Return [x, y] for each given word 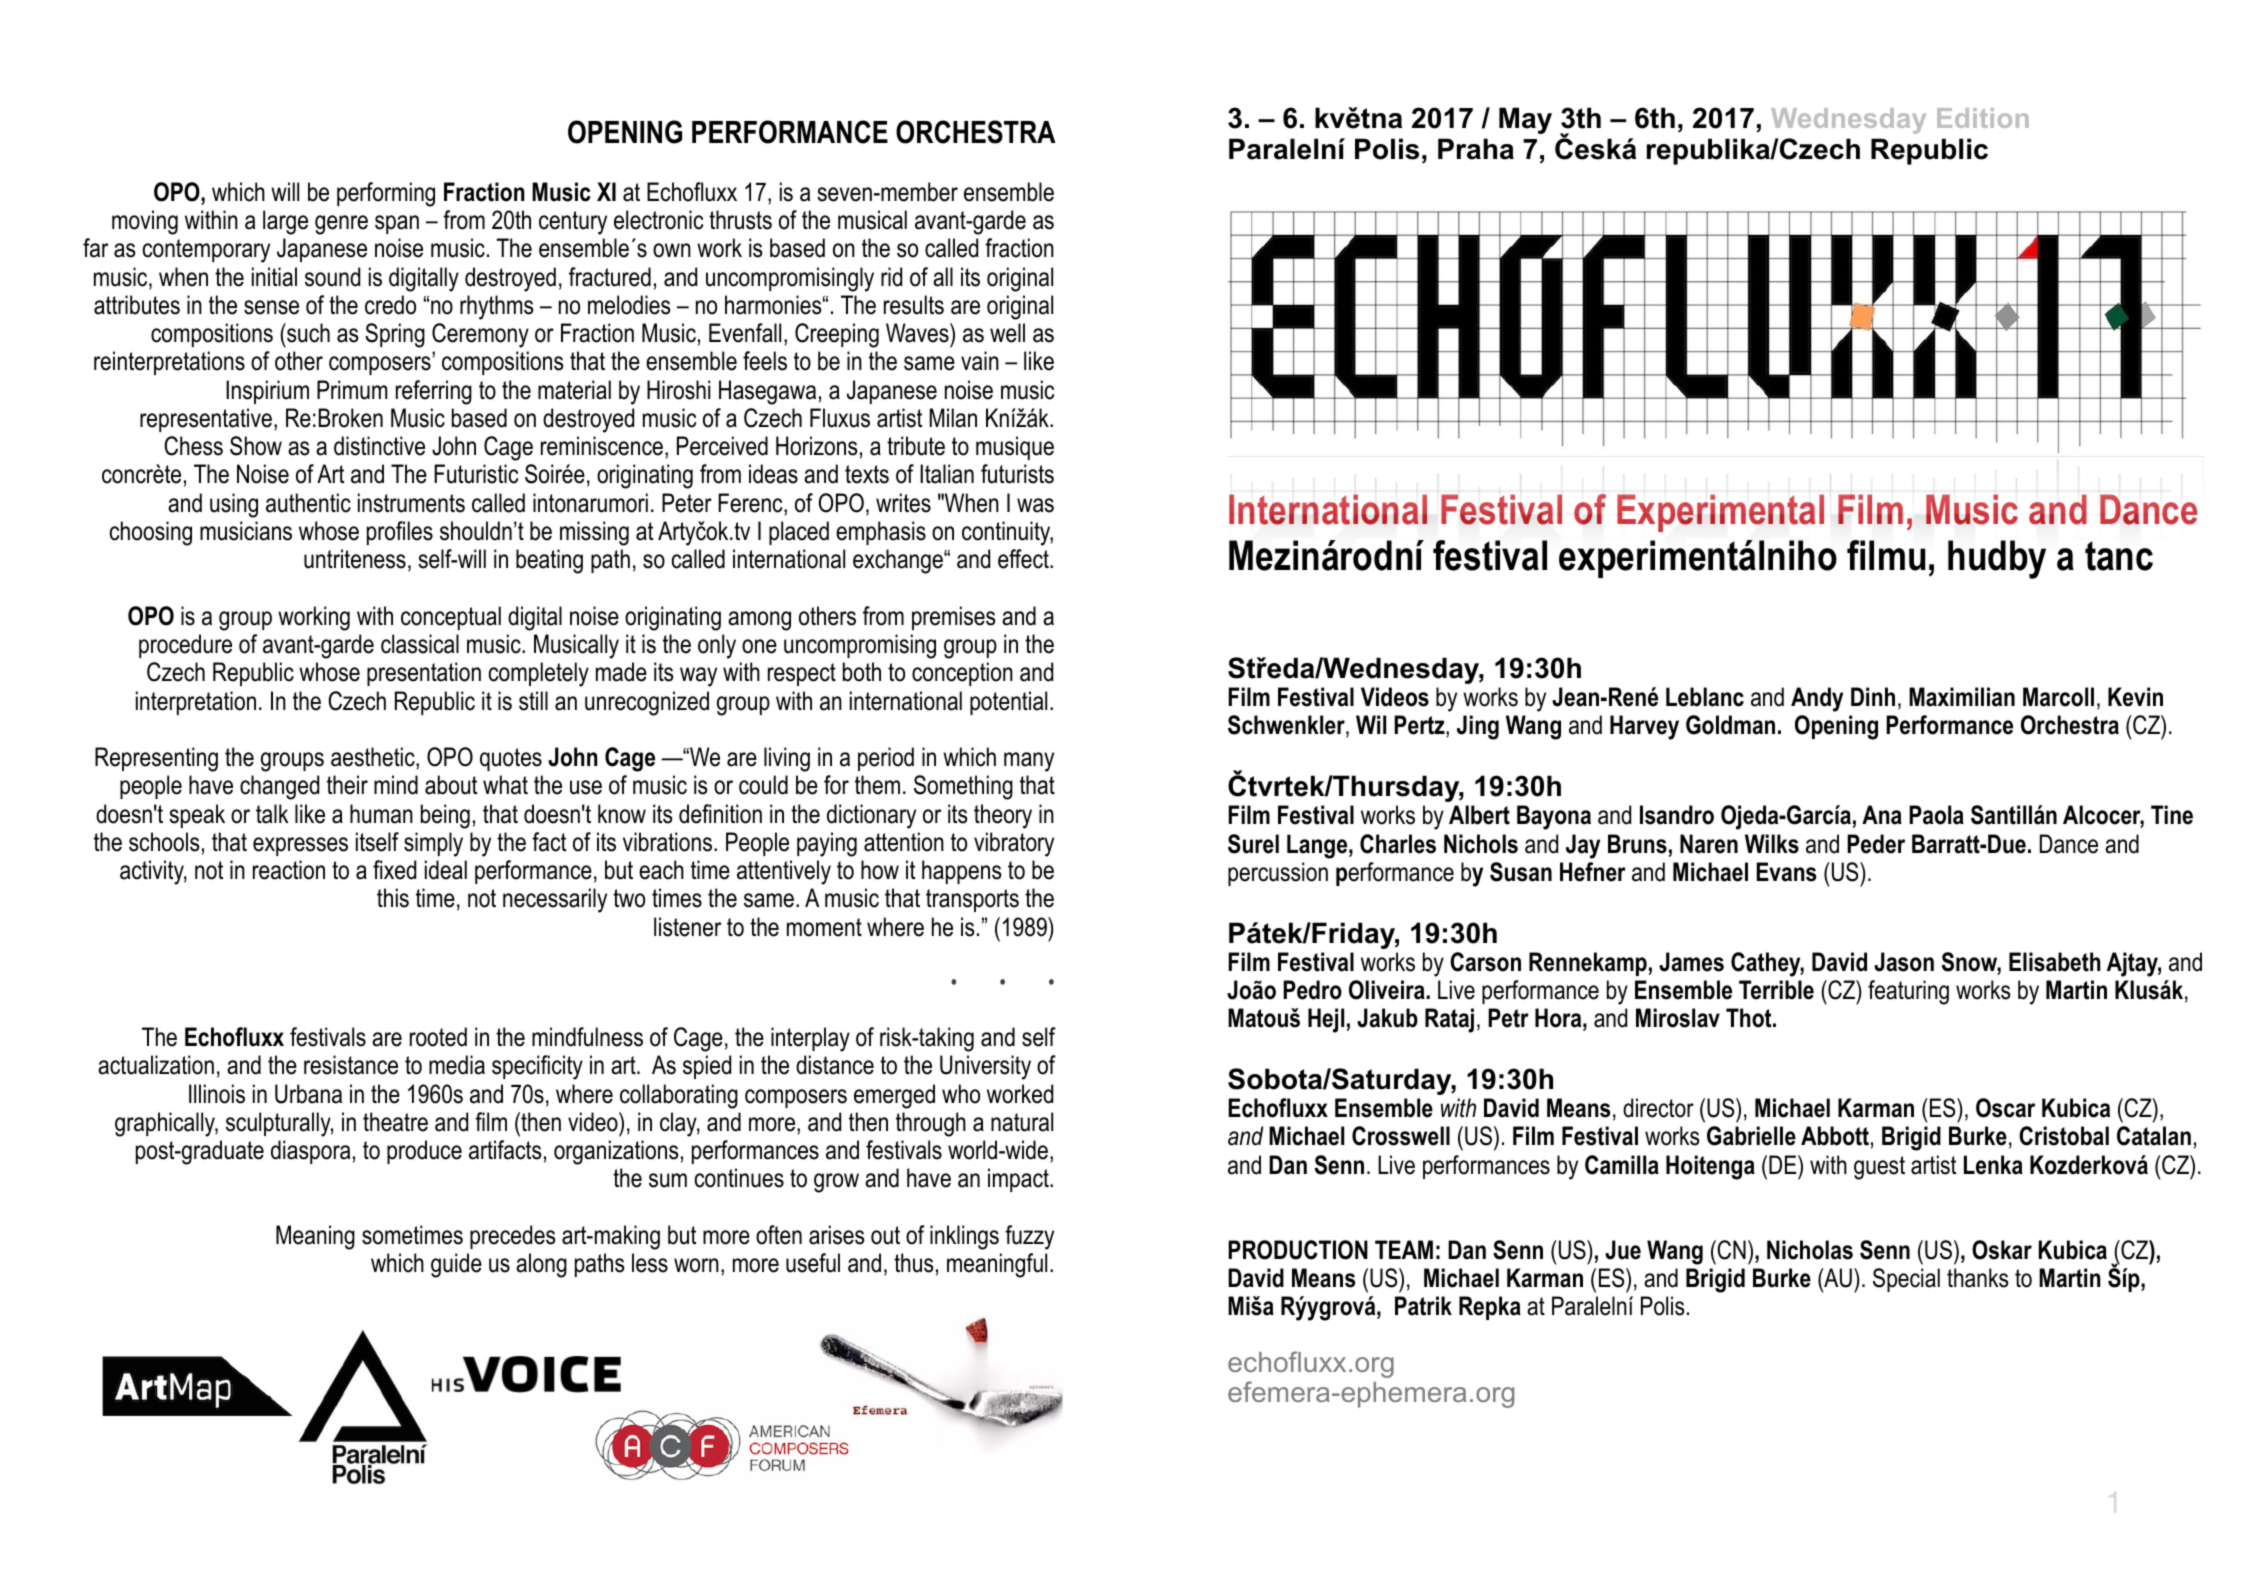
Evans [1786, 872]
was [1035, 505]
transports [972, 900]
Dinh [1873, 696]
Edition [1983, 118]
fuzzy [1029, 1237]
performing [386, 194]
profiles [400, 533]
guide [456, 1265]
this [393, 898]
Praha [1476, 149]
